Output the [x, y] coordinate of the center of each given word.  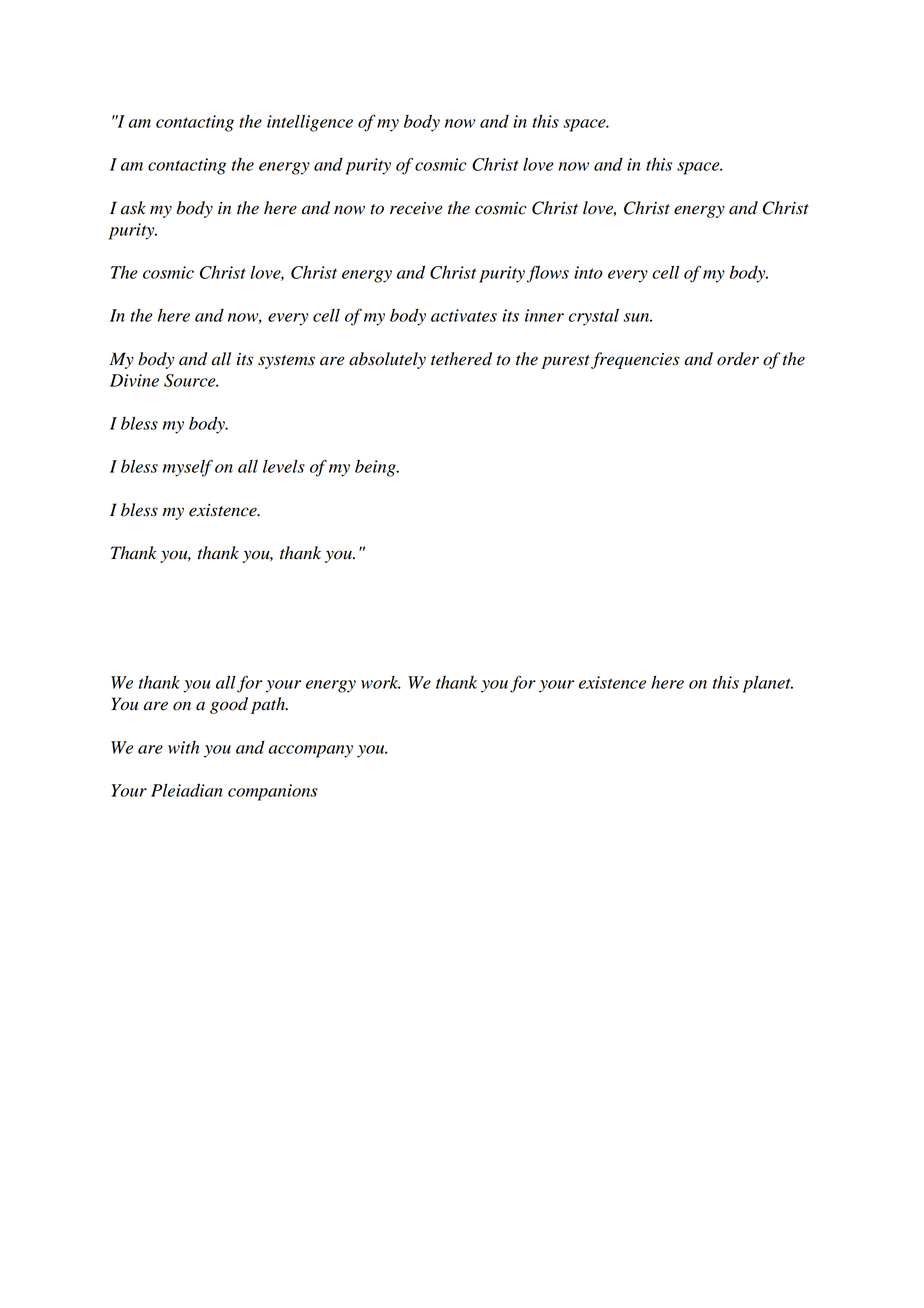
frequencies [635, 360]
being [376, 468]
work [381, 682]
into [588, 272]
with [183, 747]
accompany [310, 751]
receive [416, 208]
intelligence [310, 123]
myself [188, 468]
